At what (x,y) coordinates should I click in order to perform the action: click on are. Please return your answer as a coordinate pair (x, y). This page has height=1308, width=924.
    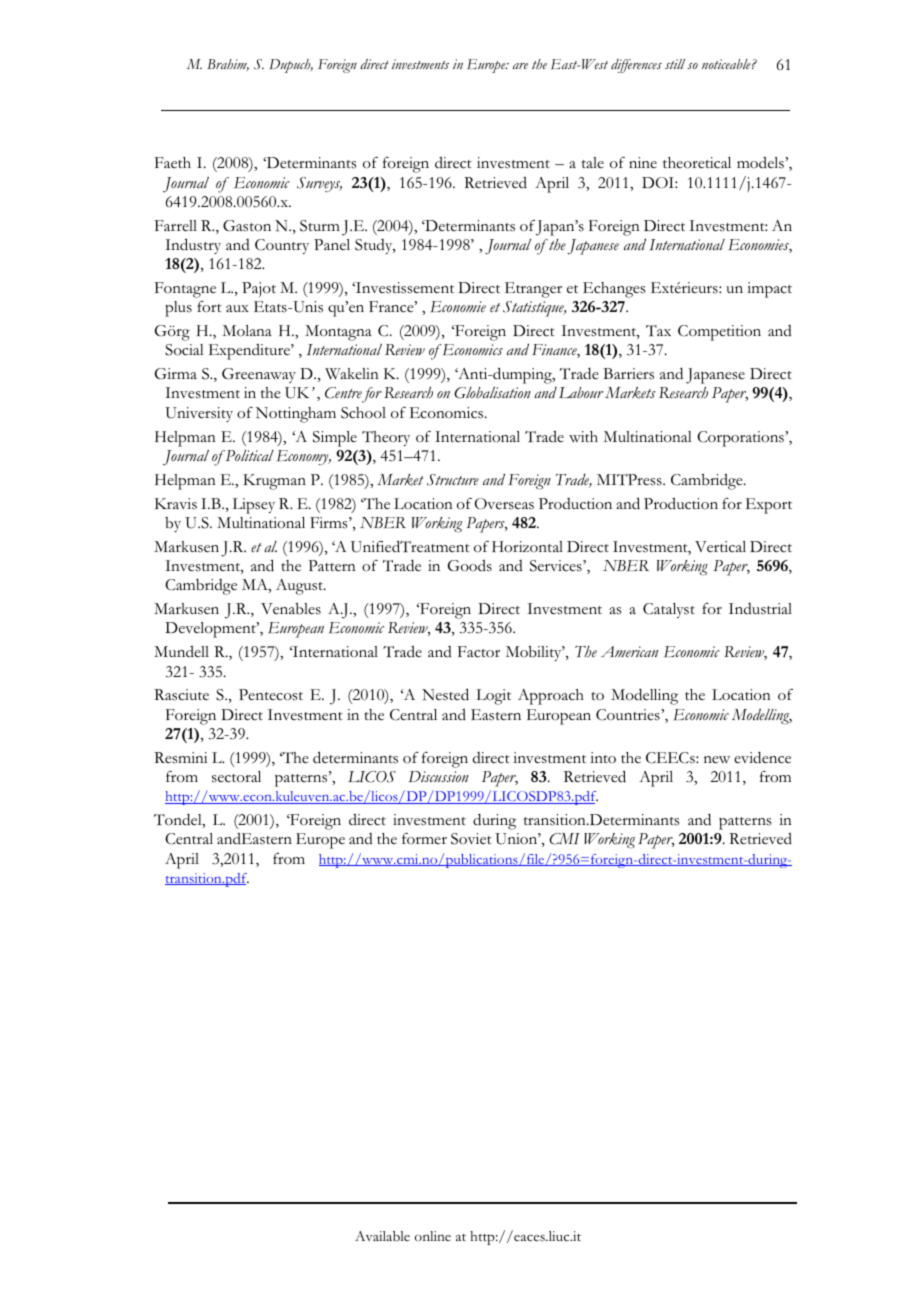
    Looking at the image, I should click on (520, 66).
